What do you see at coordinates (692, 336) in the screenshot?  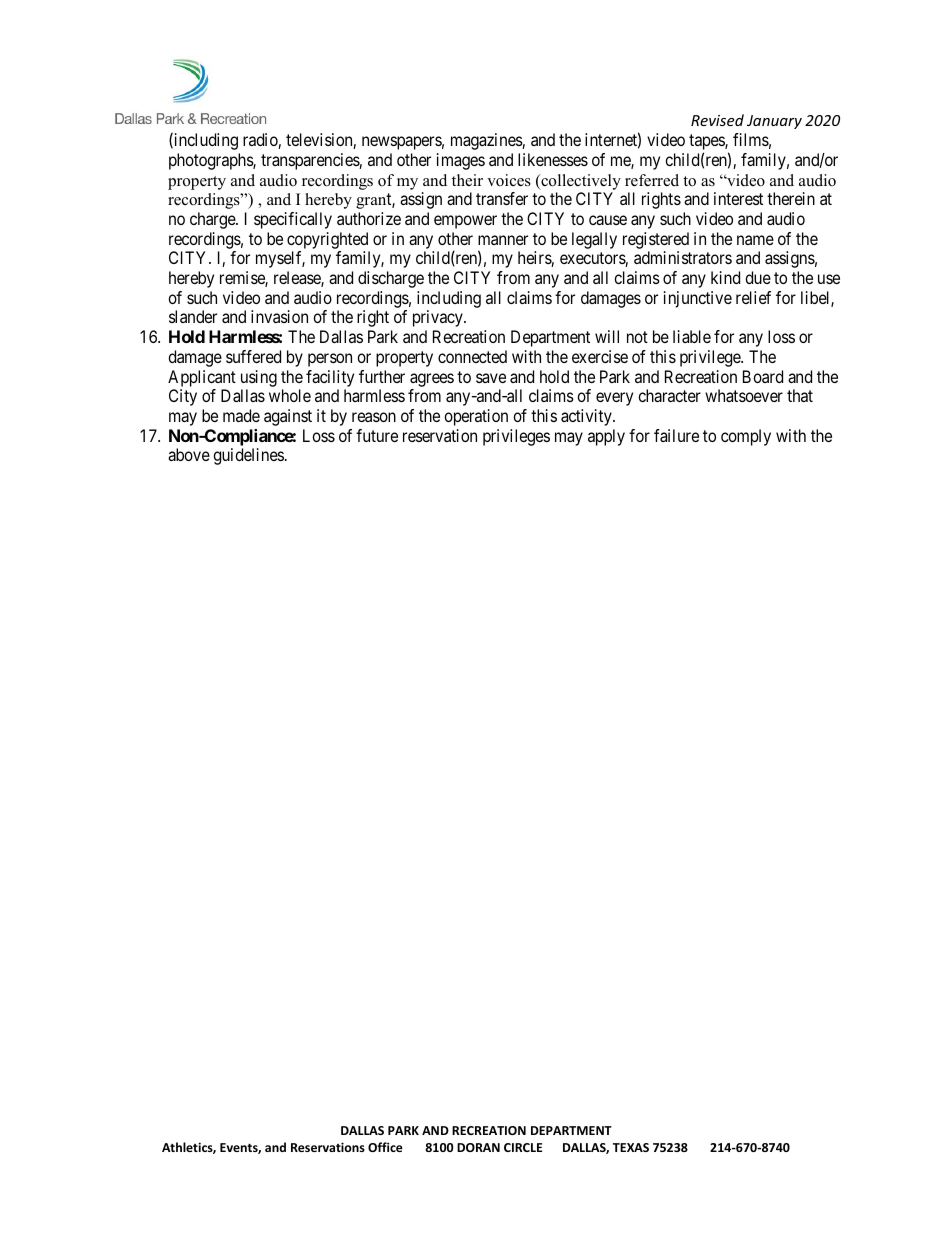 I see `liable` at bounding box center [692, 336].
